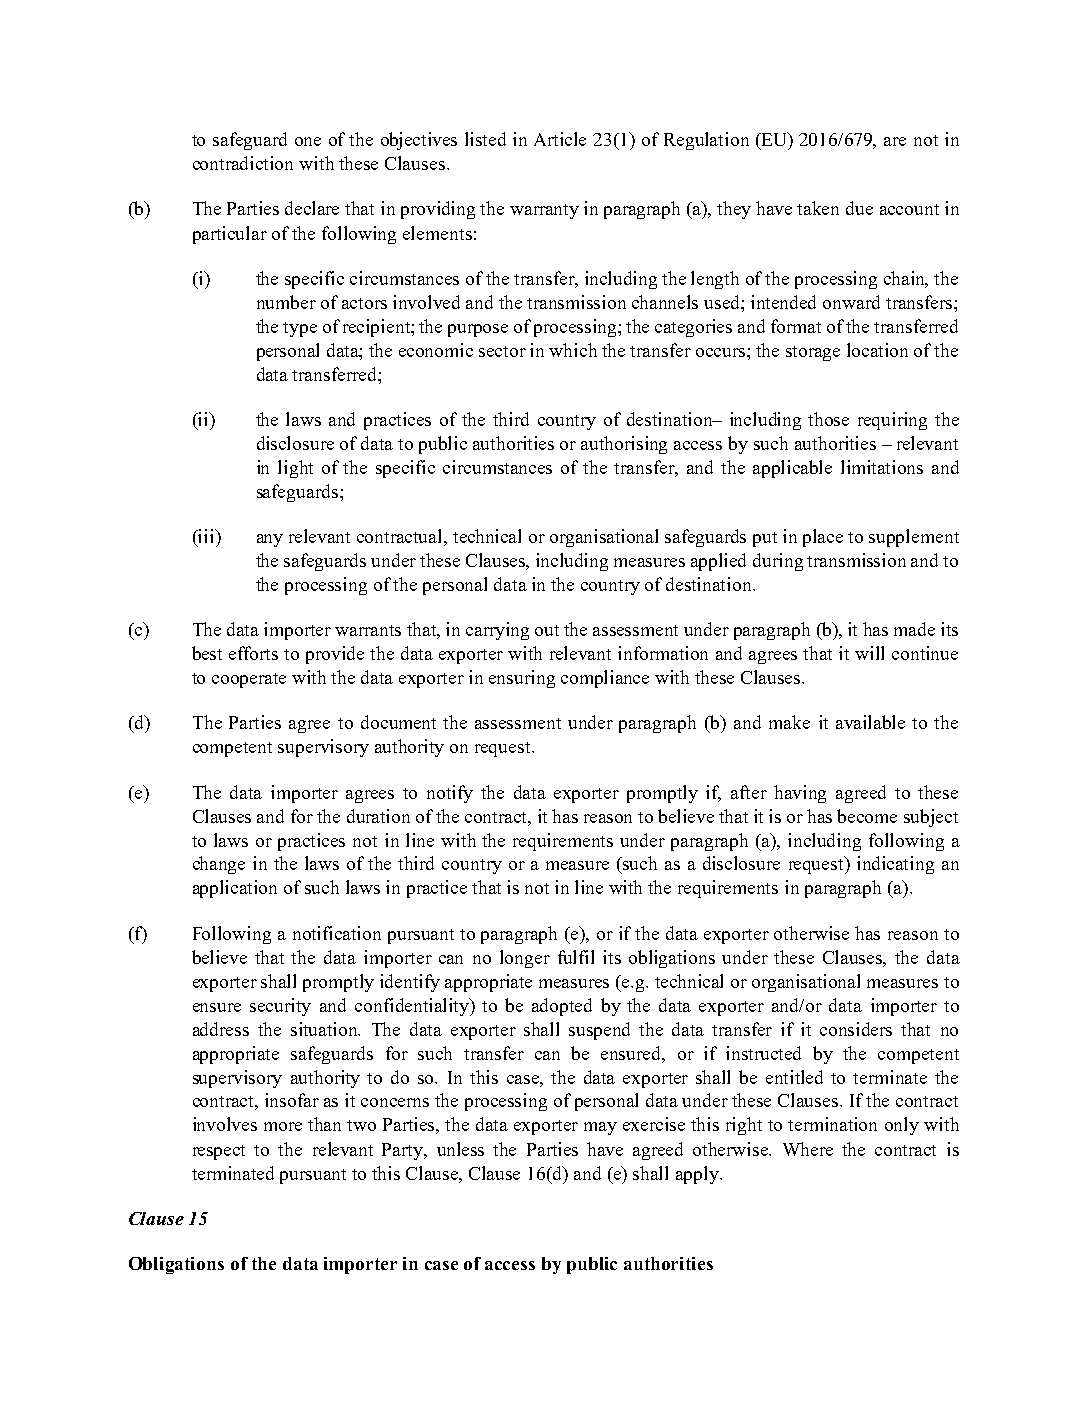 This image has height=1407, width=1087. I want to click on termination, so click(832, 1124).
